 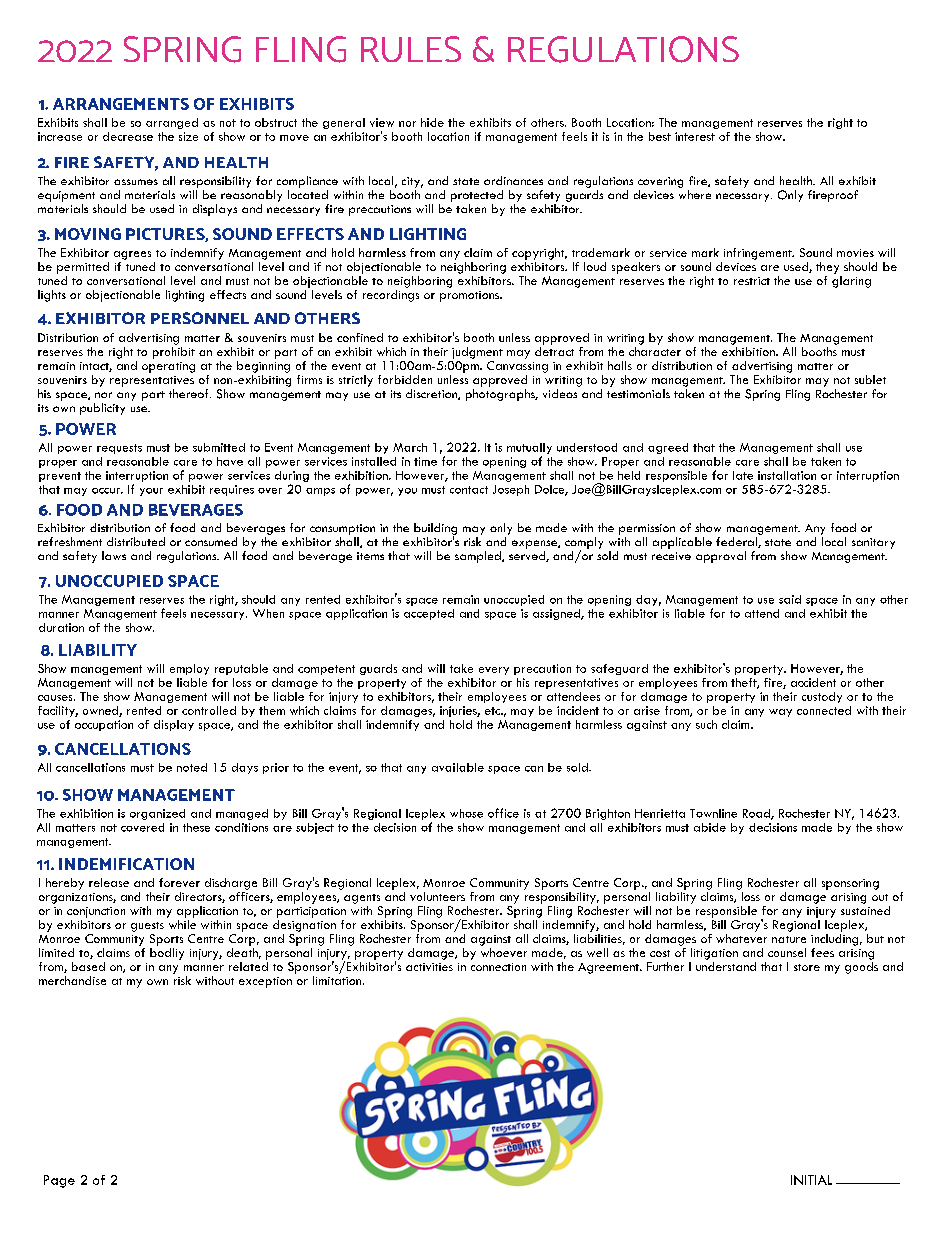 I want to click on ARRANGEMENTS, so click(x=121, y=104).
